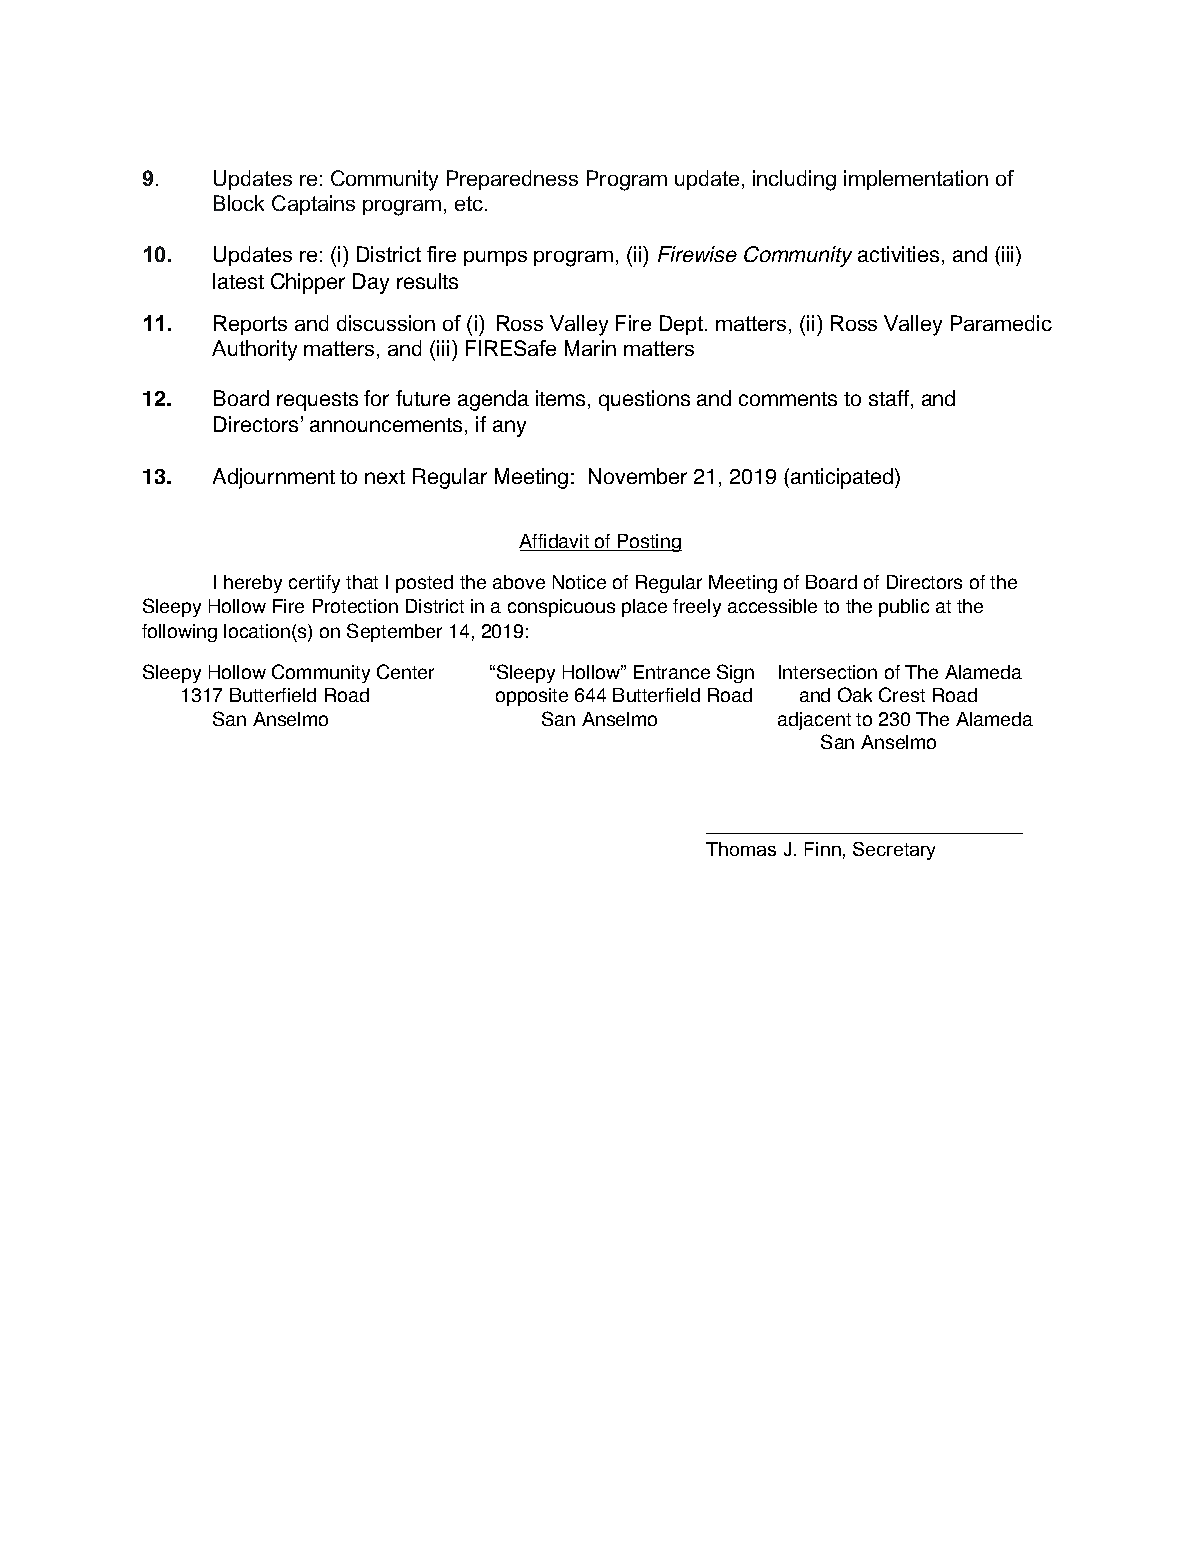 This screenshot has height=1553, width=1200. Describe the element at coordinates (555, 542) in the screenshot. I see `Affidavit` at that location.
